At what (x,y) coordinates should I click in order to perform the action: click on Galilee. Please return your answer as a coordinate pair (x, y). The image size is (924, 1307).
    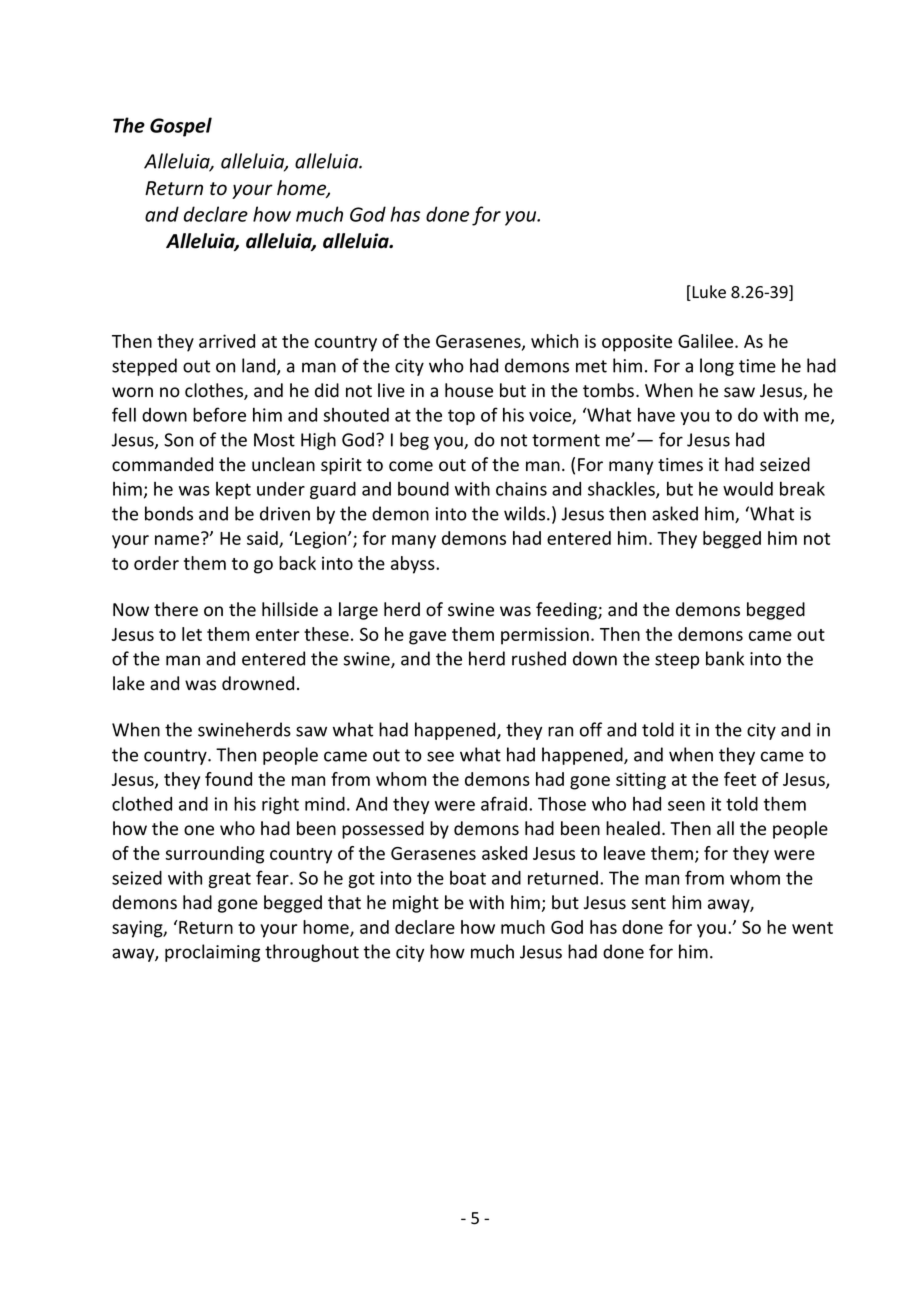
    Looking at the image, I should click on (707, 341).
